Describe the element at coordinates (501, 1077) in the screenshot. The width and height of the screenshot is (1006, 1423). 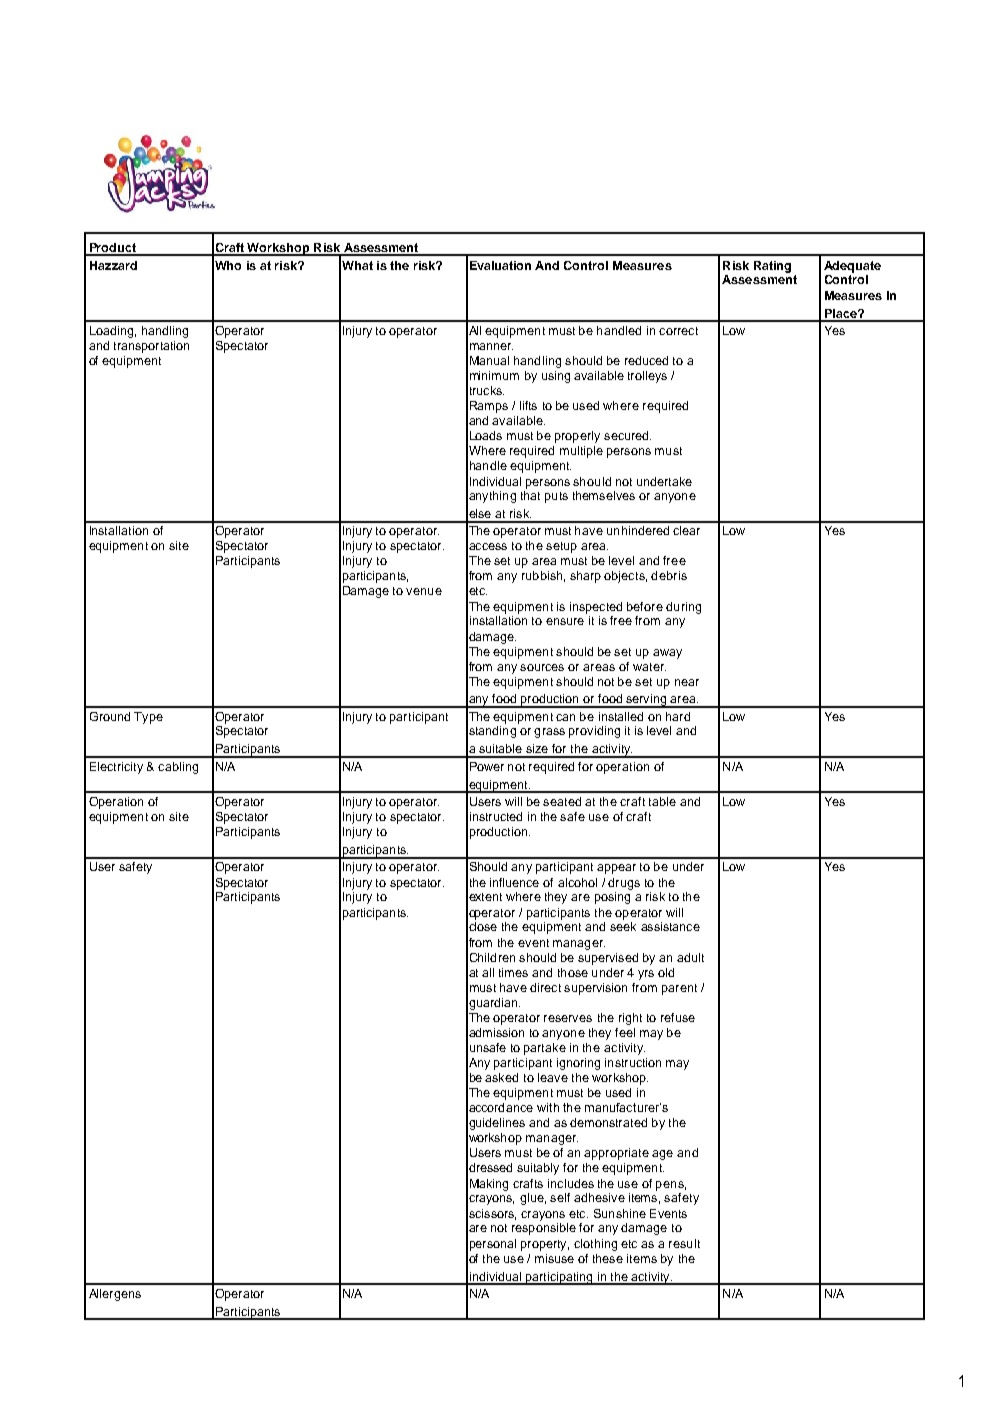
I see `asked` at that location.
